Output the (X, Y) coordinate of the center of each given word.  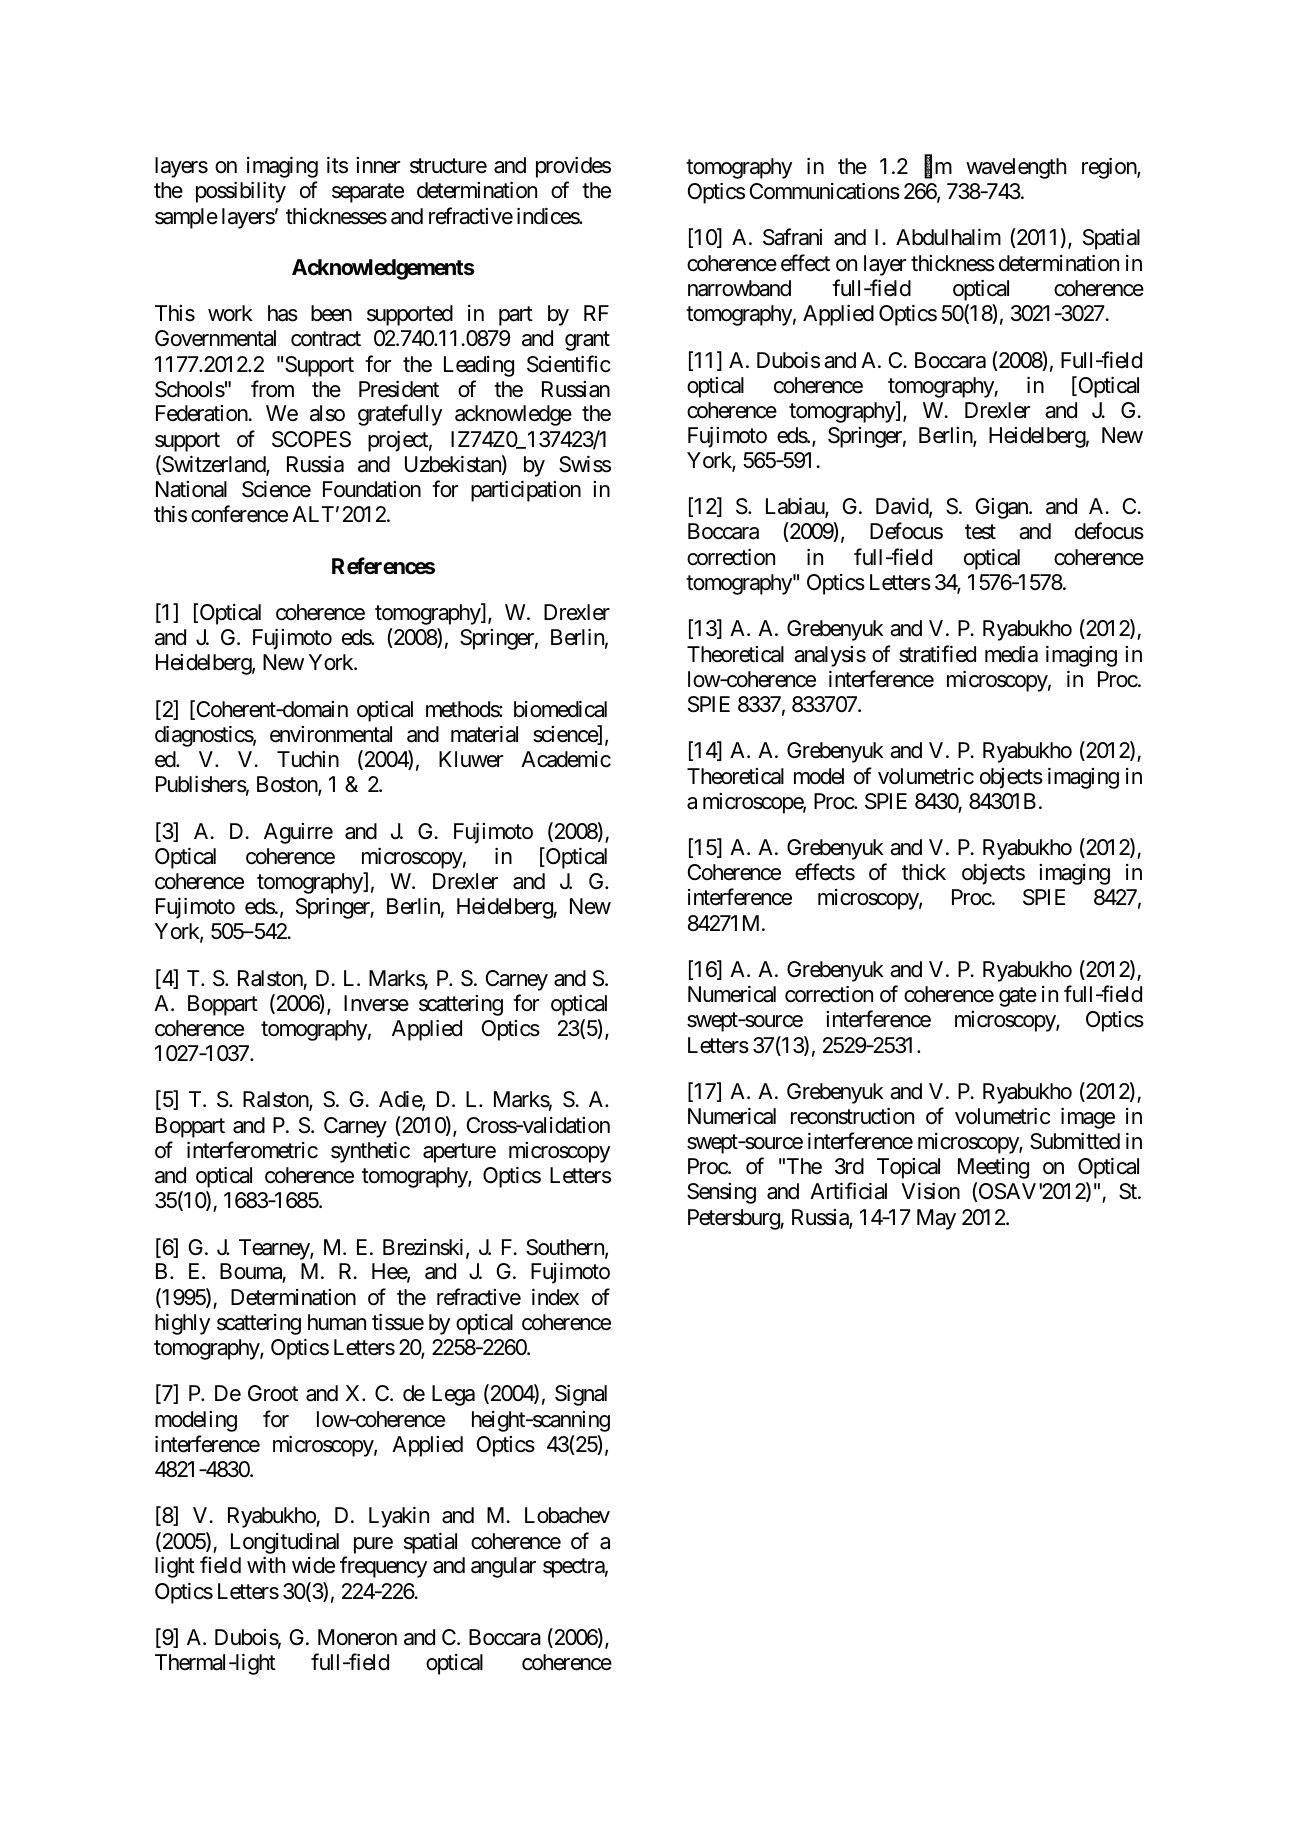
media (1011, 654)
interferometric (252, 1150)
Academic (566, 759)
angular (503, 1567)
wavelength (1016, 168)
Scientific (569, 364)
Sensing (721, 1193)
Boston (288, 785)
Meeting (993, 1168)
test (980, 532)
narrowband (739, 288)
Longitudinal (285, 1543)
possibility (241, 192)
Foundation (372, 489)
